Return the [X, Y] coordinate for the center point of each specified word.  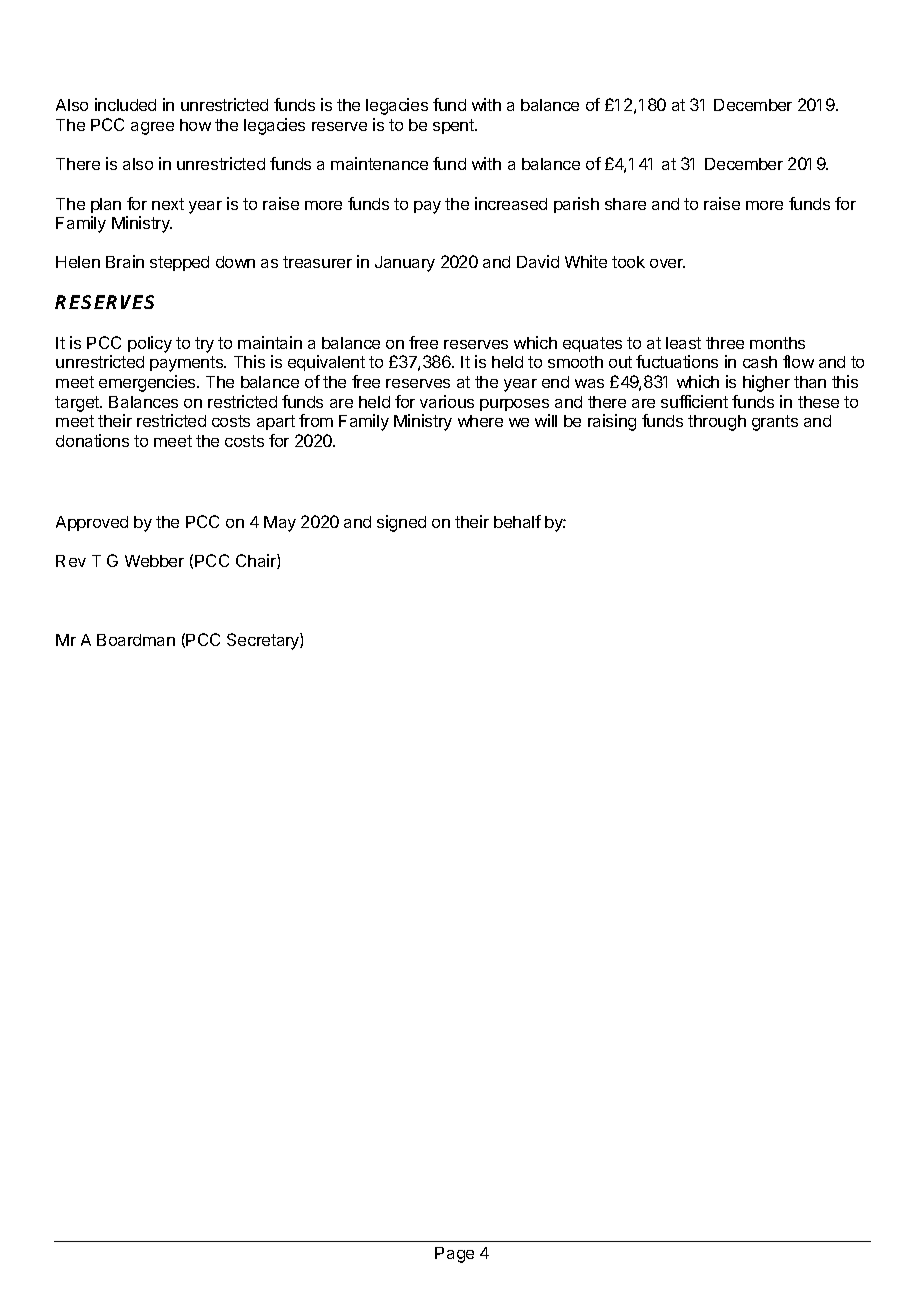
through [717, 423]
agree [152, 128]
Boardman [136, 640]
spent [454, 126]
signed [401, 523]
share [625, 204]
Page [454, 1255]
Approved [92, 523]
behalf [517, 521]
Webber [154, 561]
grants [775, 423]
